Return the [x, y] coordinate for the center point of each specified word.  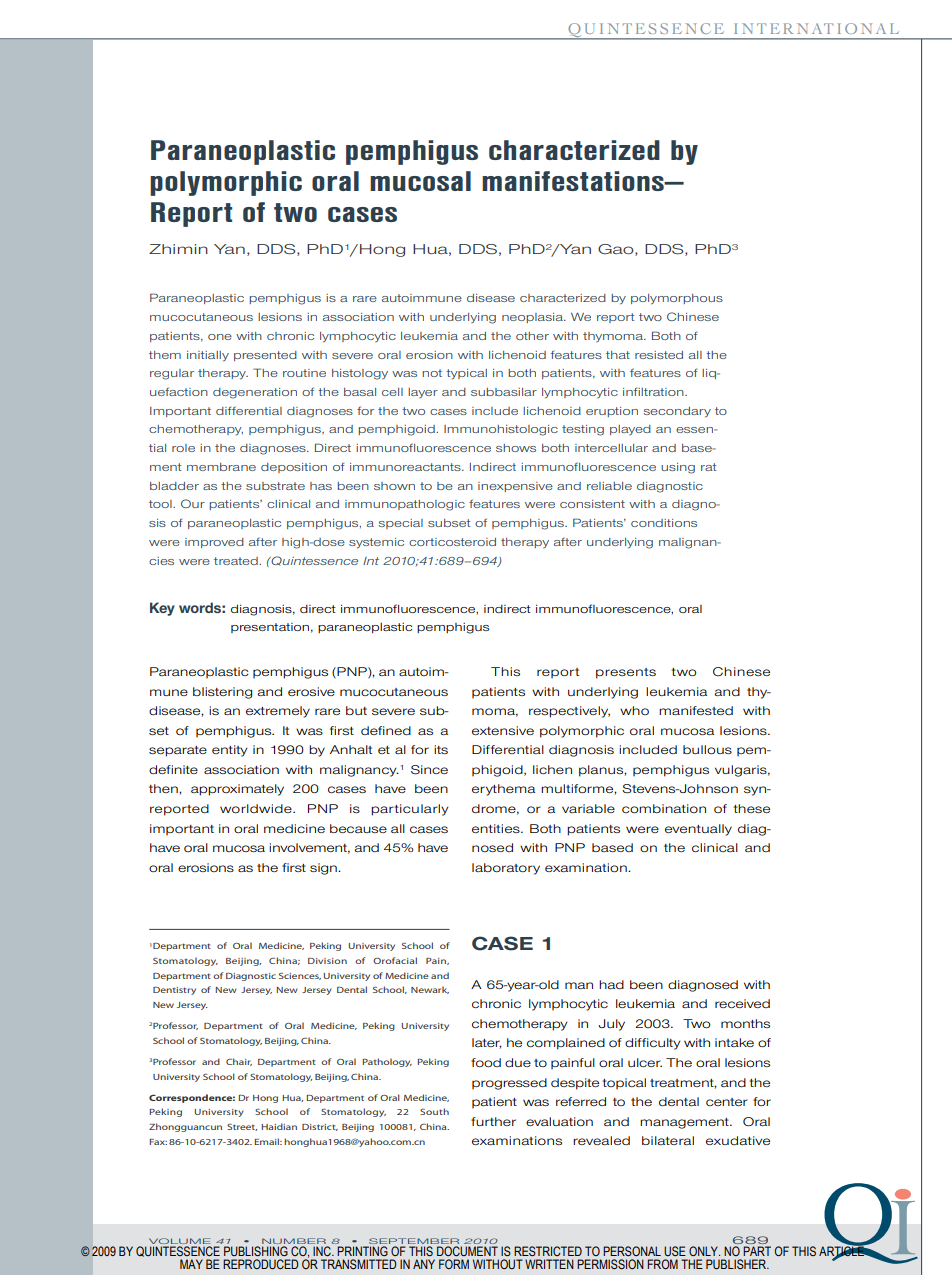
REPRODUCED [261, 1264]
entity [229, 751]
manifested [696, 710]
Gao [617, 250]
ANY [424, 1264]
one [220, 337]
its [441, 749]
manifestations [574, 181]
